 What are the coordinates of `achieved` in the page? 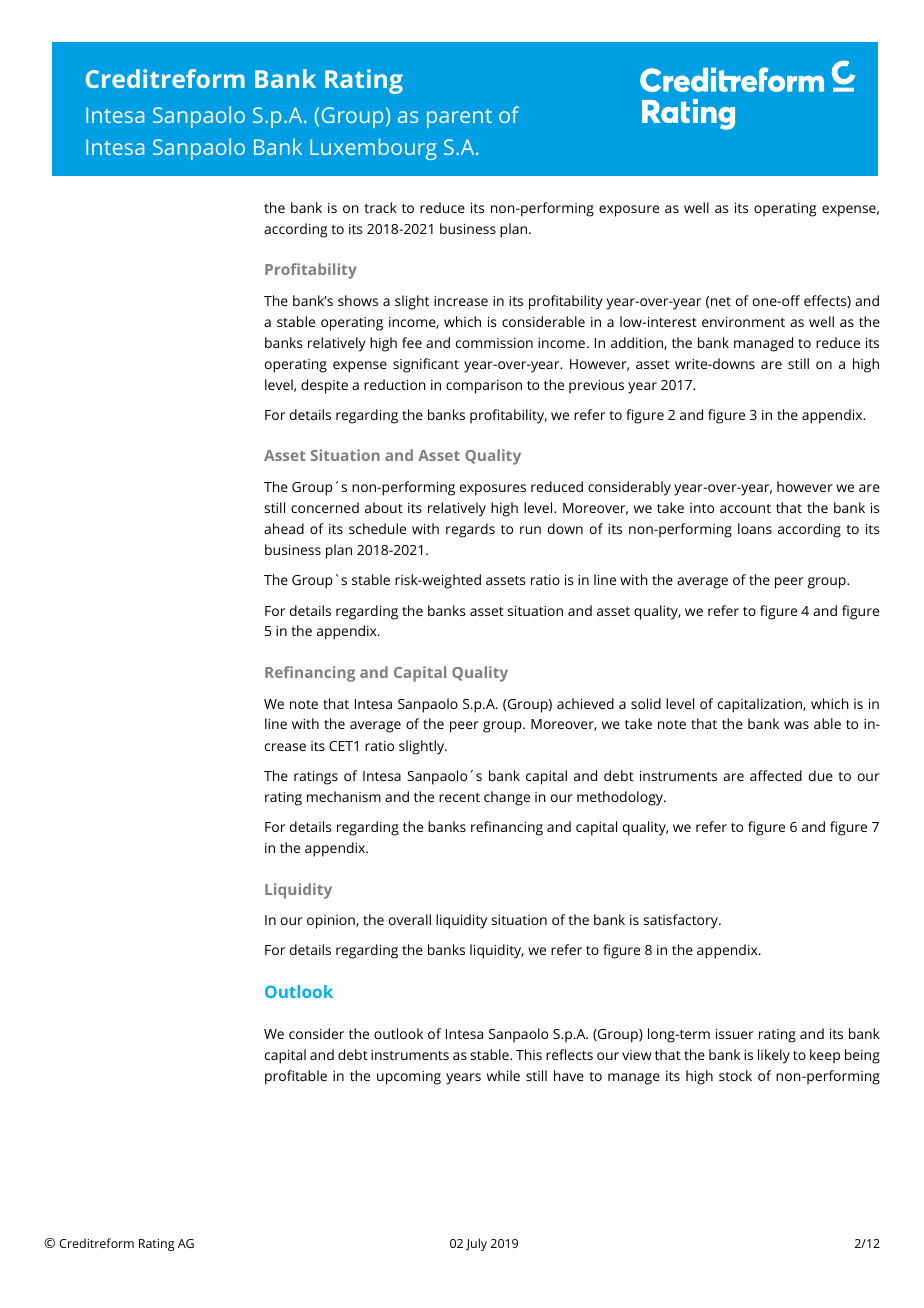 It's located at (585, 703).
